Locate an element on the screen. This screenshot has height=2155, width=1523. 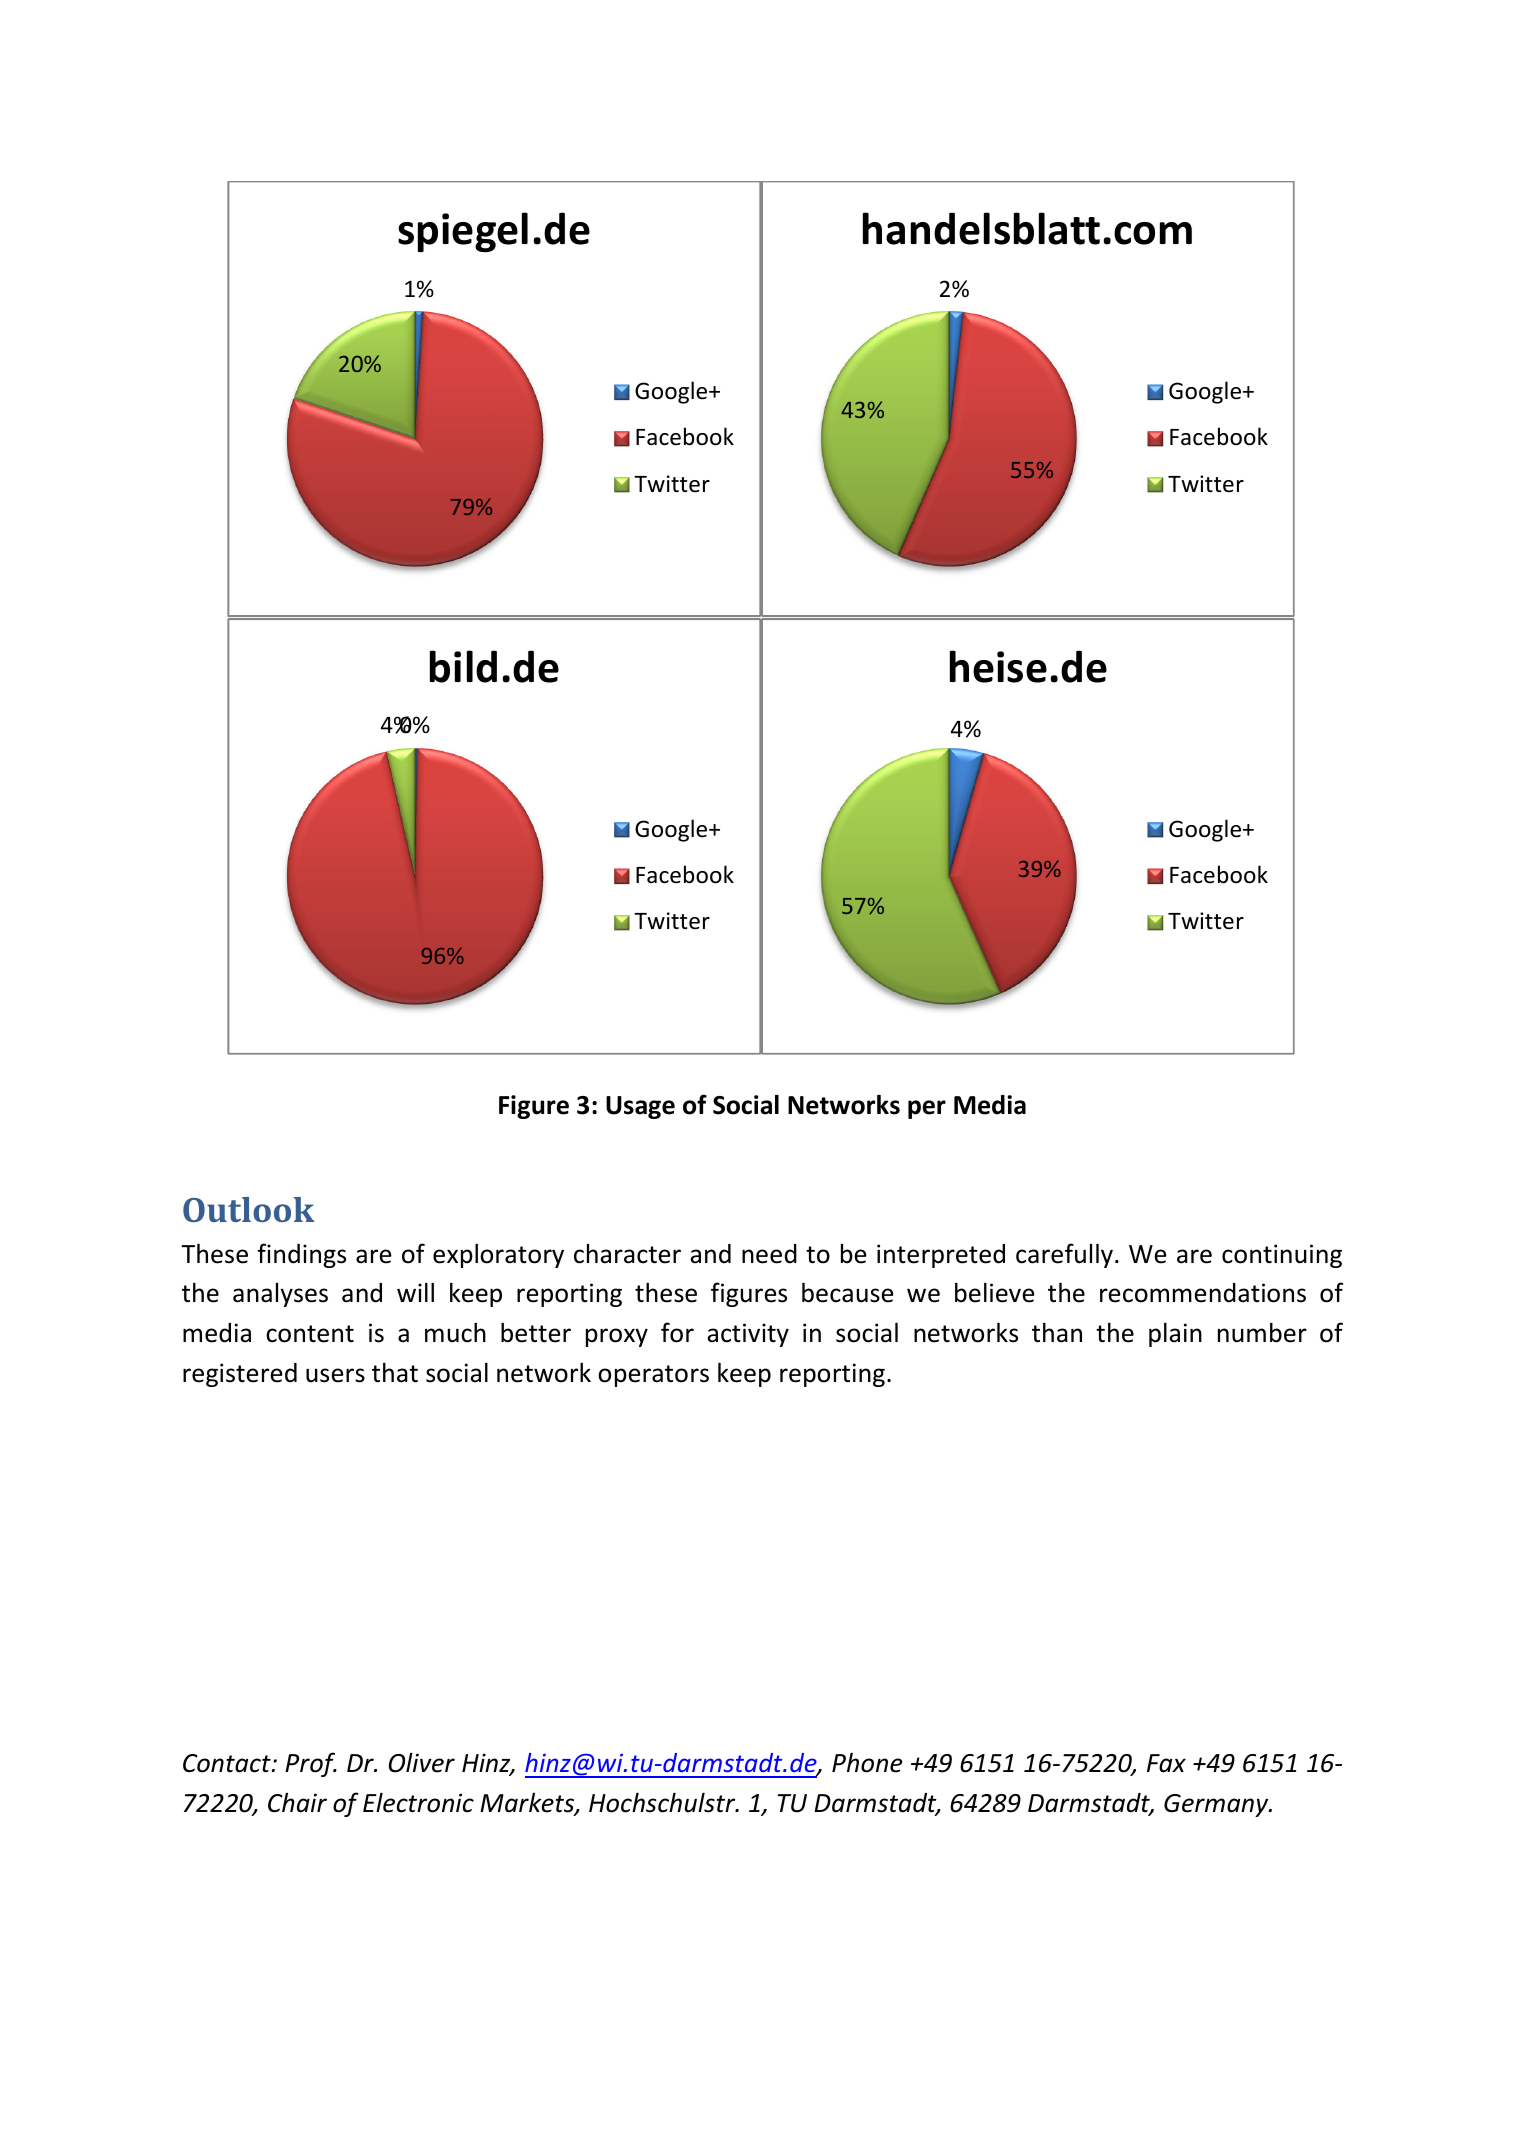
Outlook is located at coordinates (249, 1209).
